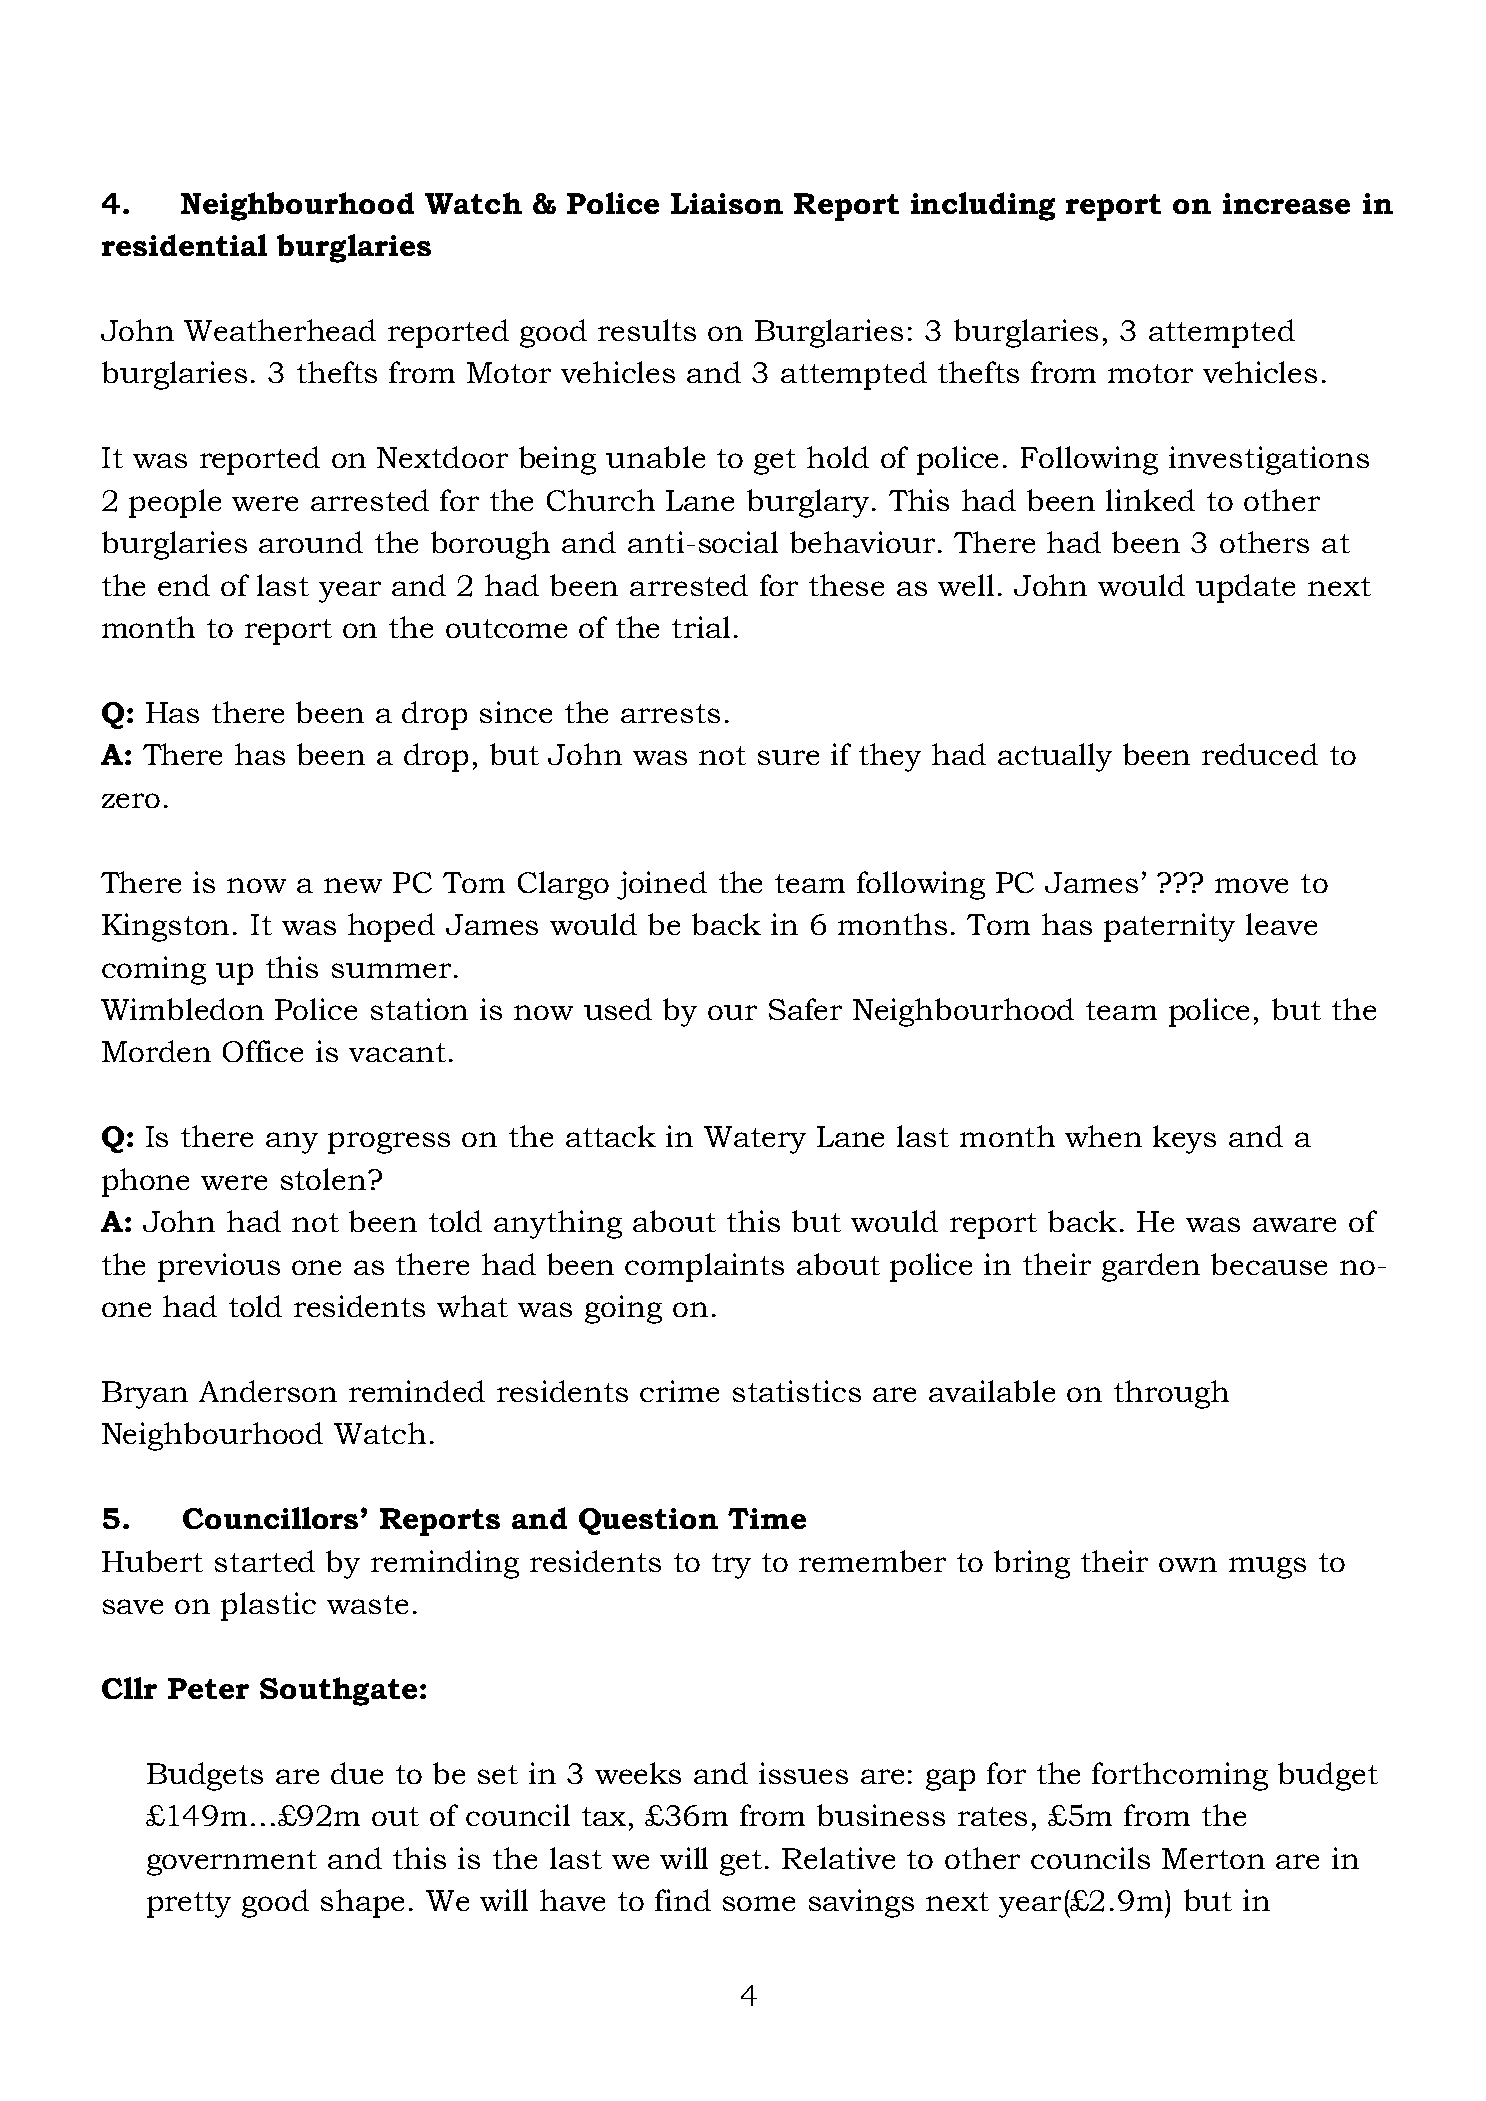 The image size is (1486, 2101). I want to click on residential, so click(184, 245).
